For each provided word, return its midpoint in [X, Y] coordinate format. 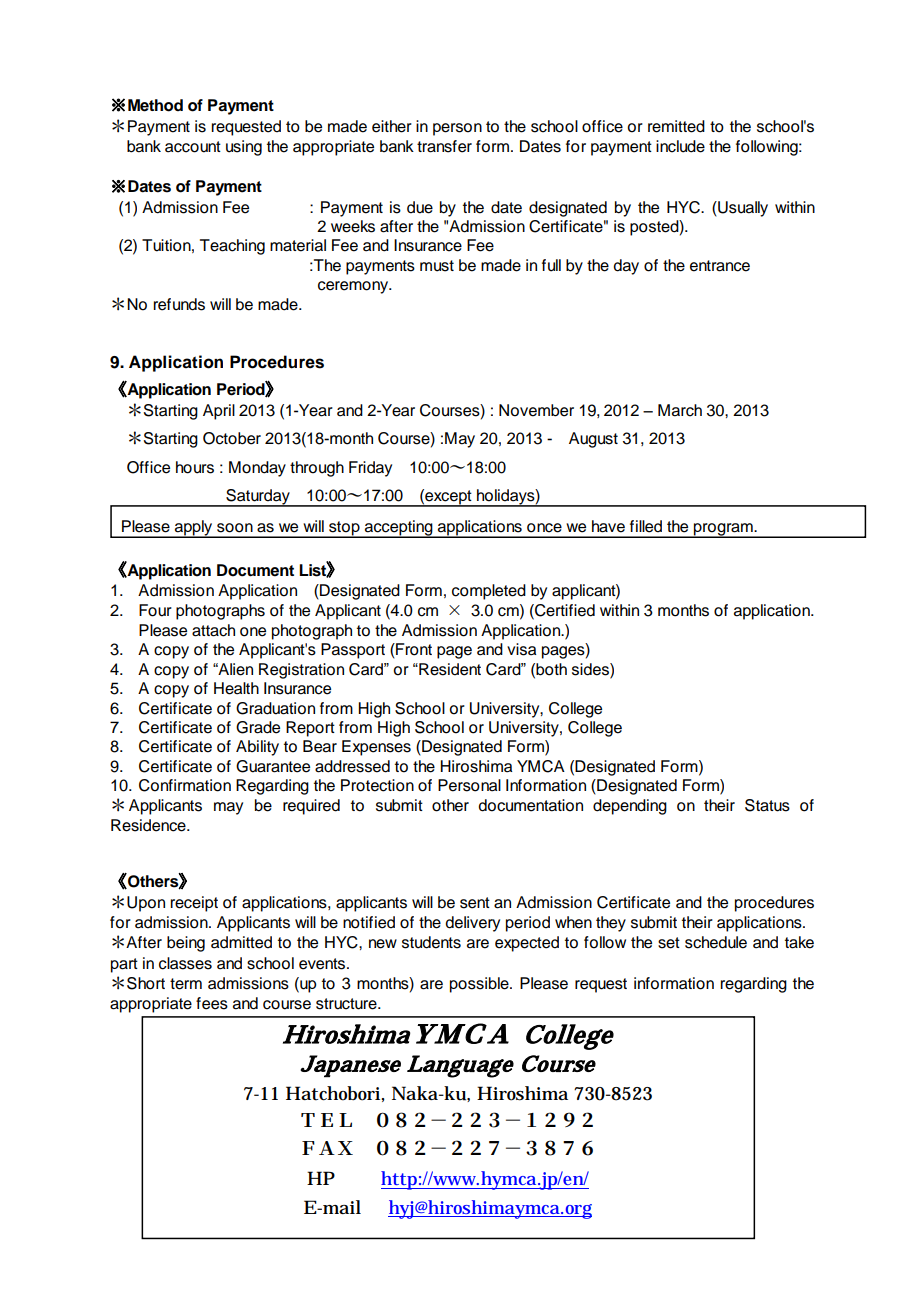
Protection [377, 785]
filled [646, 526]
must [437, 266]
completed [489, 592]
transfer [444, 146]
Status [767, 805]
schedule [716, 942]
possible [480, 985]
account [193, 147]
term [186, 984]
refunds [179, 304]
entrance [720, 266]
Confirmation [185, 785]
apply [194, 529]
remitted [676, 126]
